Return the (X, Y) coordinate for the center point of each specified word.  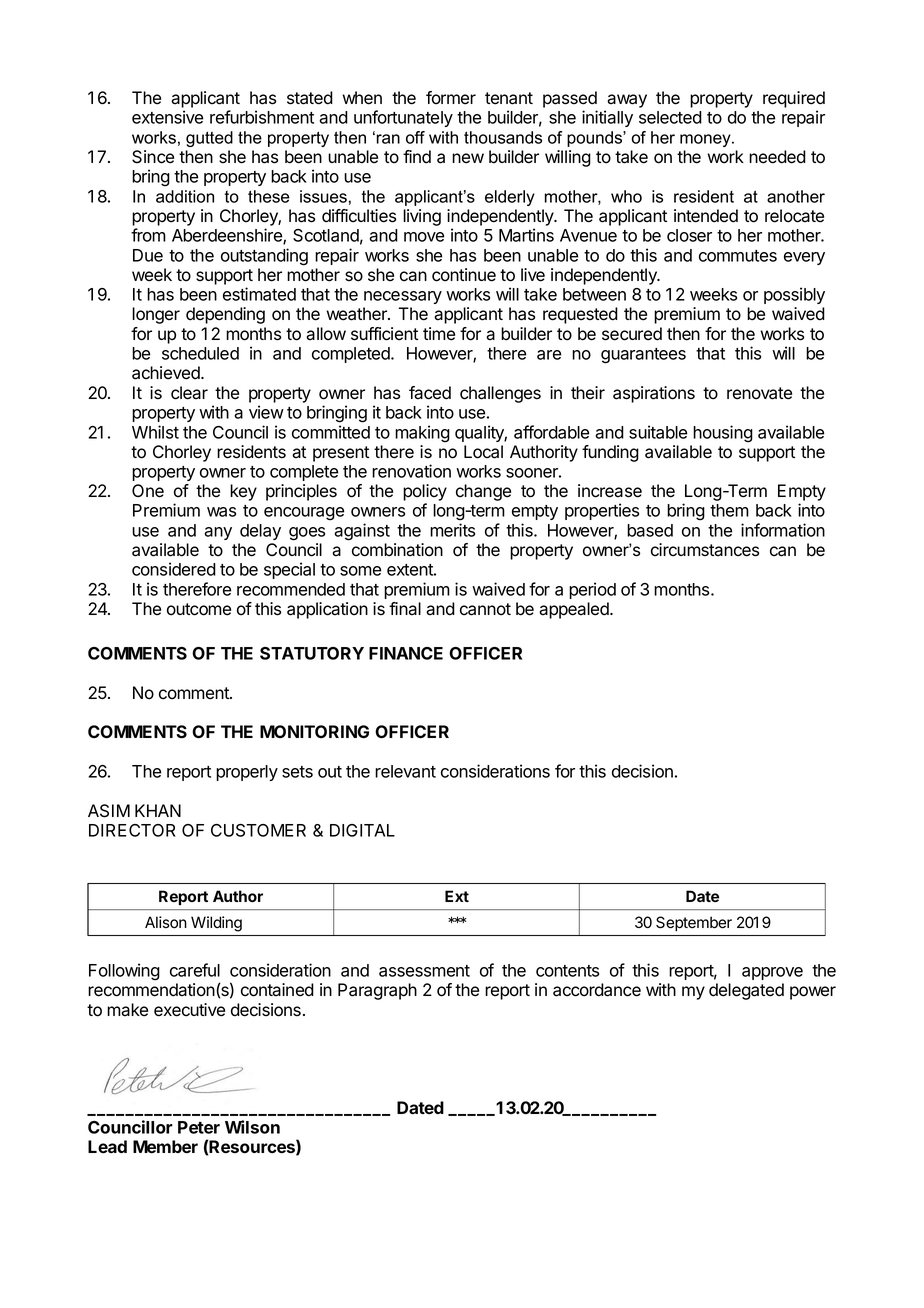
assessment (424, 971)
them (729, 510)
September (694, 923)
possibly (794, 295)
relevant (405, 771)
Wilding (216, 924)
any (218, 533)
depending (225, 315)
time (439, 334)
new (468, 158)
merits (452, 530)
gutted (209, 139)
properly (247, 773)
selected (670, 117)
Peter (199, 1127)
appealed (575, 610)
